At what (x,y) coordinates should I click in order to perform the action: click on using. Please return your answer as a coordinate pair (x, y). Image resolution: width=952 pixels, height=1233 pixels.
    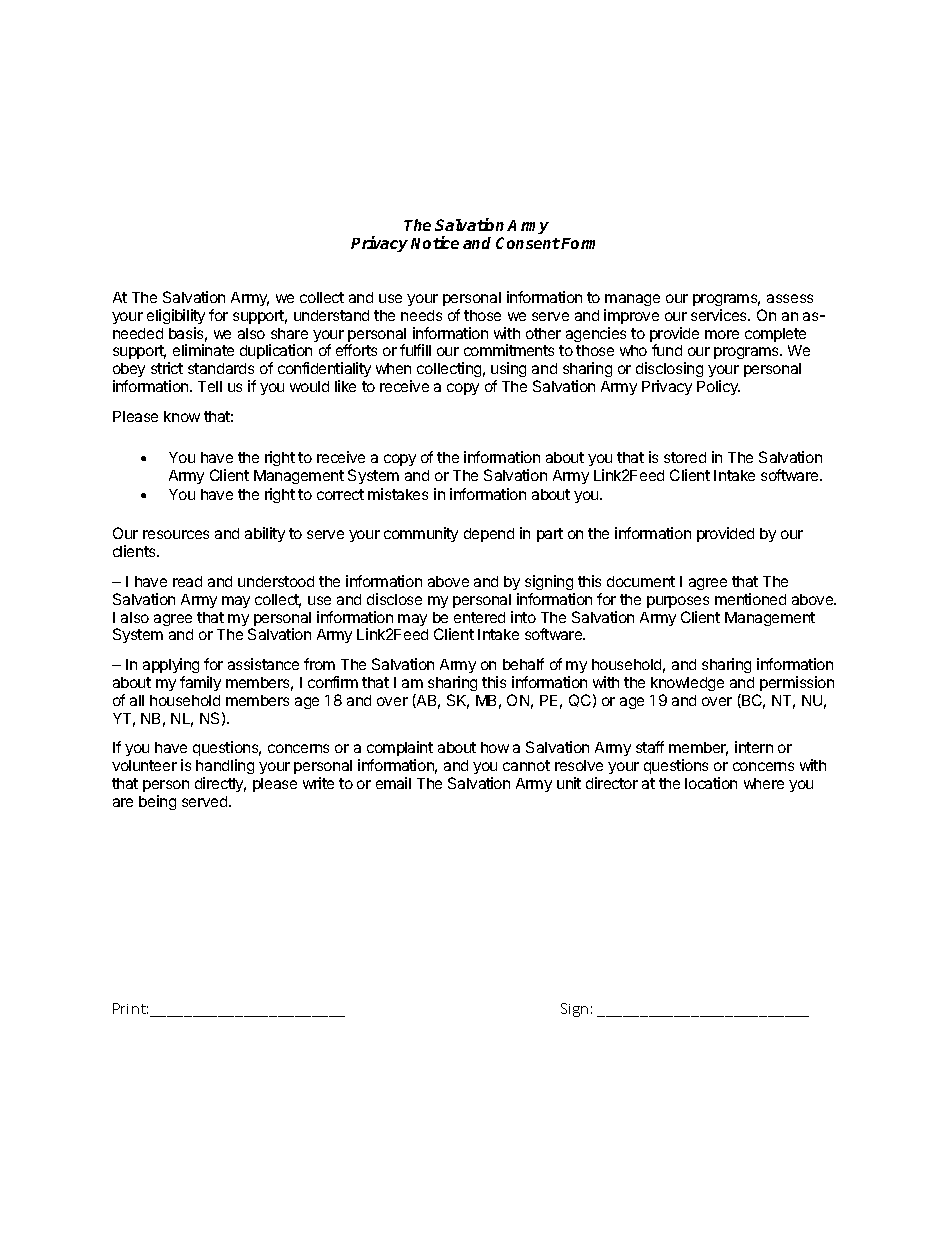
    Looking at the image, I should click on (508, 371).
